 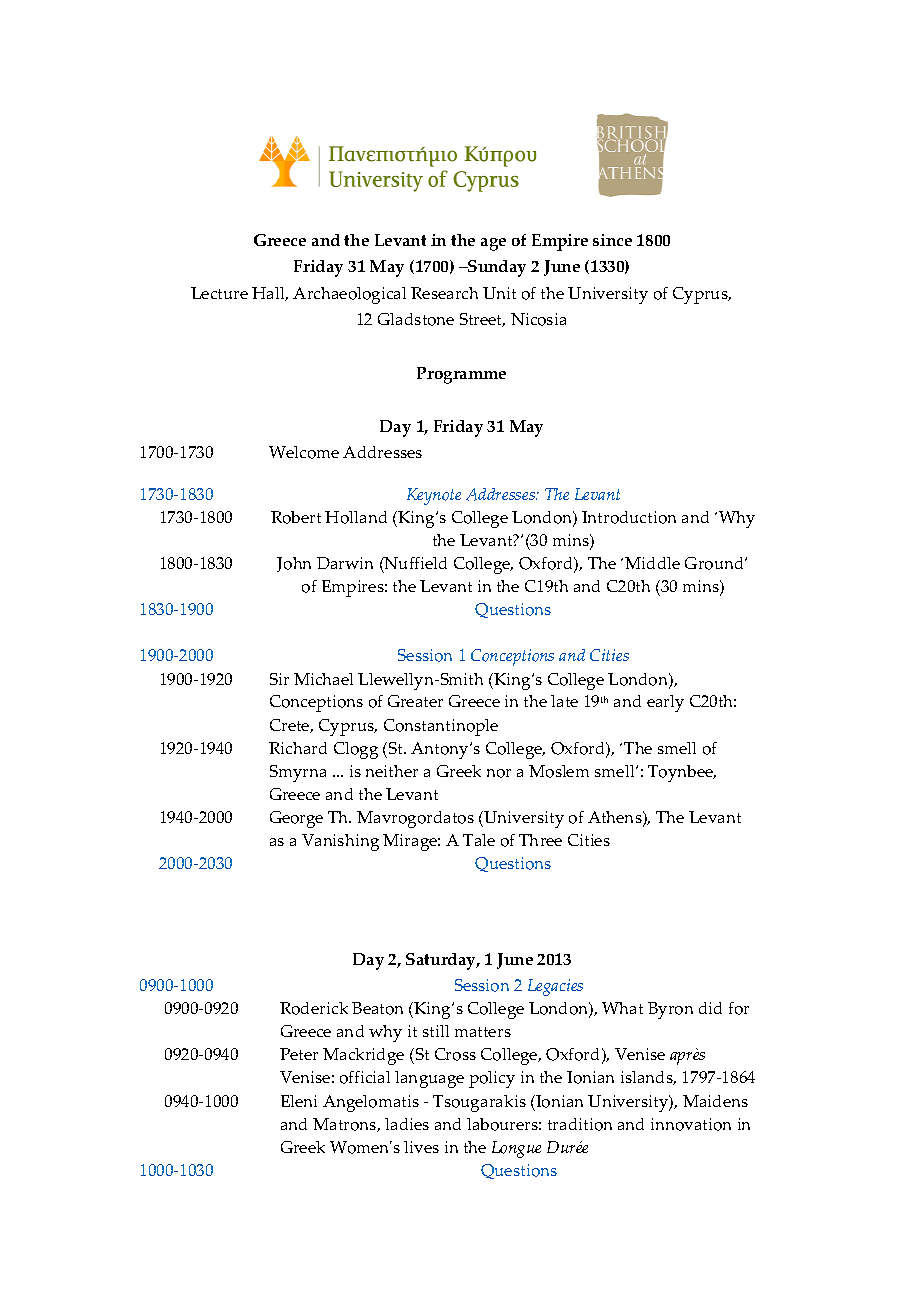 I want to click on Eleni, so click(x=299, y=1101).
